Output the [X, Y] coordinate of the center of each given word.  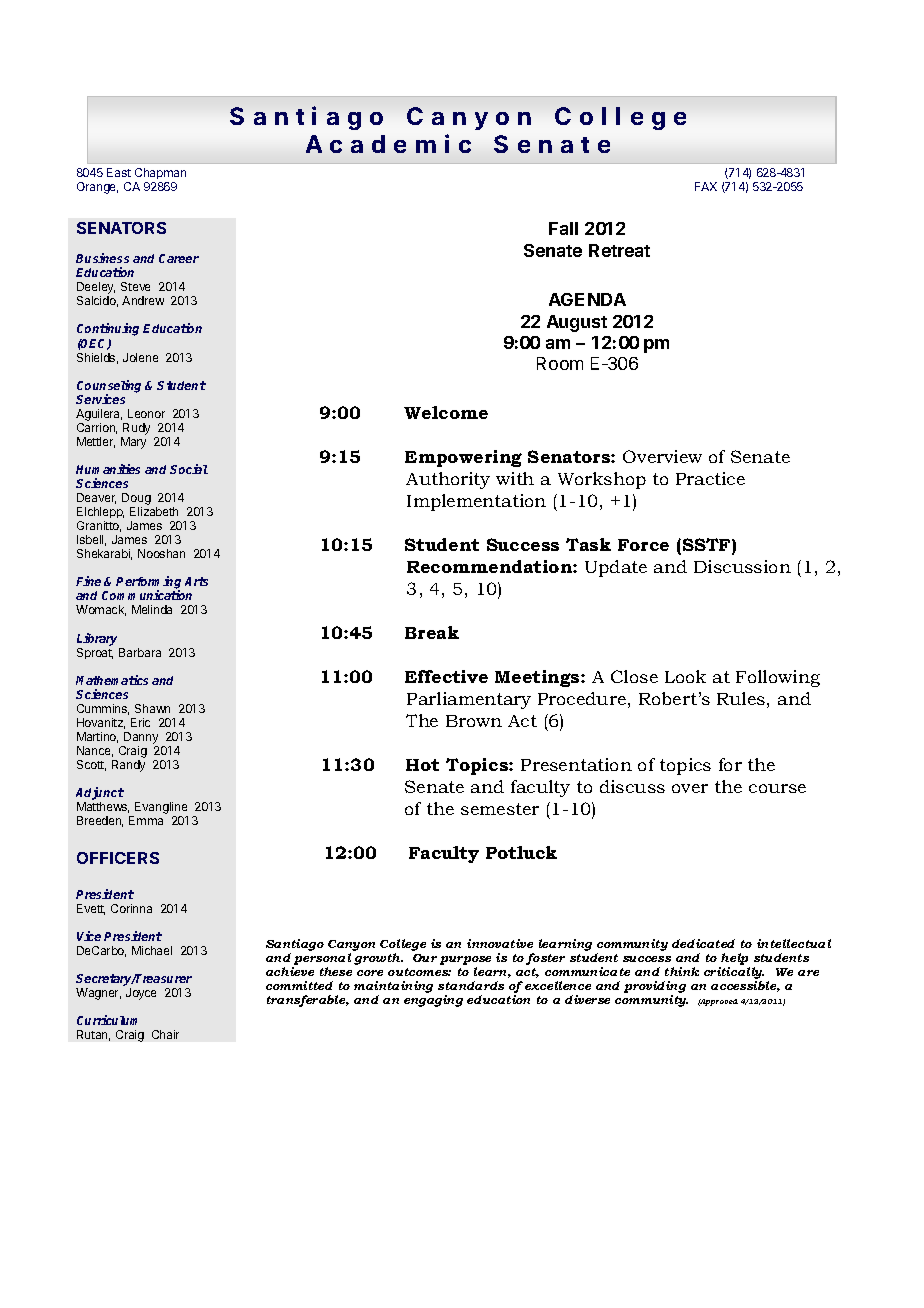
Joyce [141, 994]
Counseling [109, 387]
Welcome [446, 412]
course [777, 788]
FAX [706, 186]
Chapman [160, 173]
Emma [146, 820]
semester [500, 809]
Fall [563, 228]
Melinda [152, 609]
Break [432, 632]
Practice [710, 478]
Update [616, 568]
